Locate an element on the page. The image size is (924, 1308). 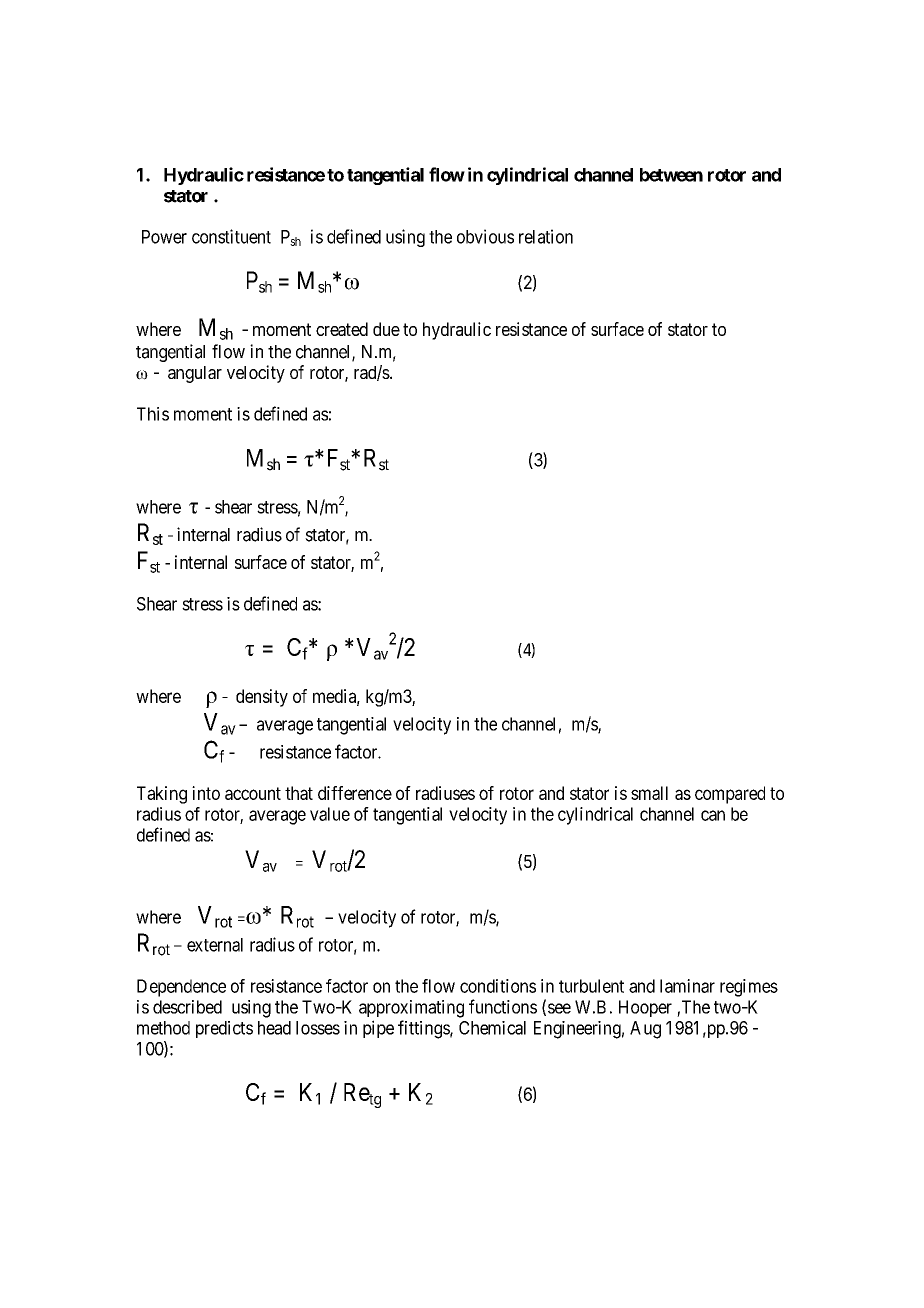
obvious is located at coordinates (485, 236).
